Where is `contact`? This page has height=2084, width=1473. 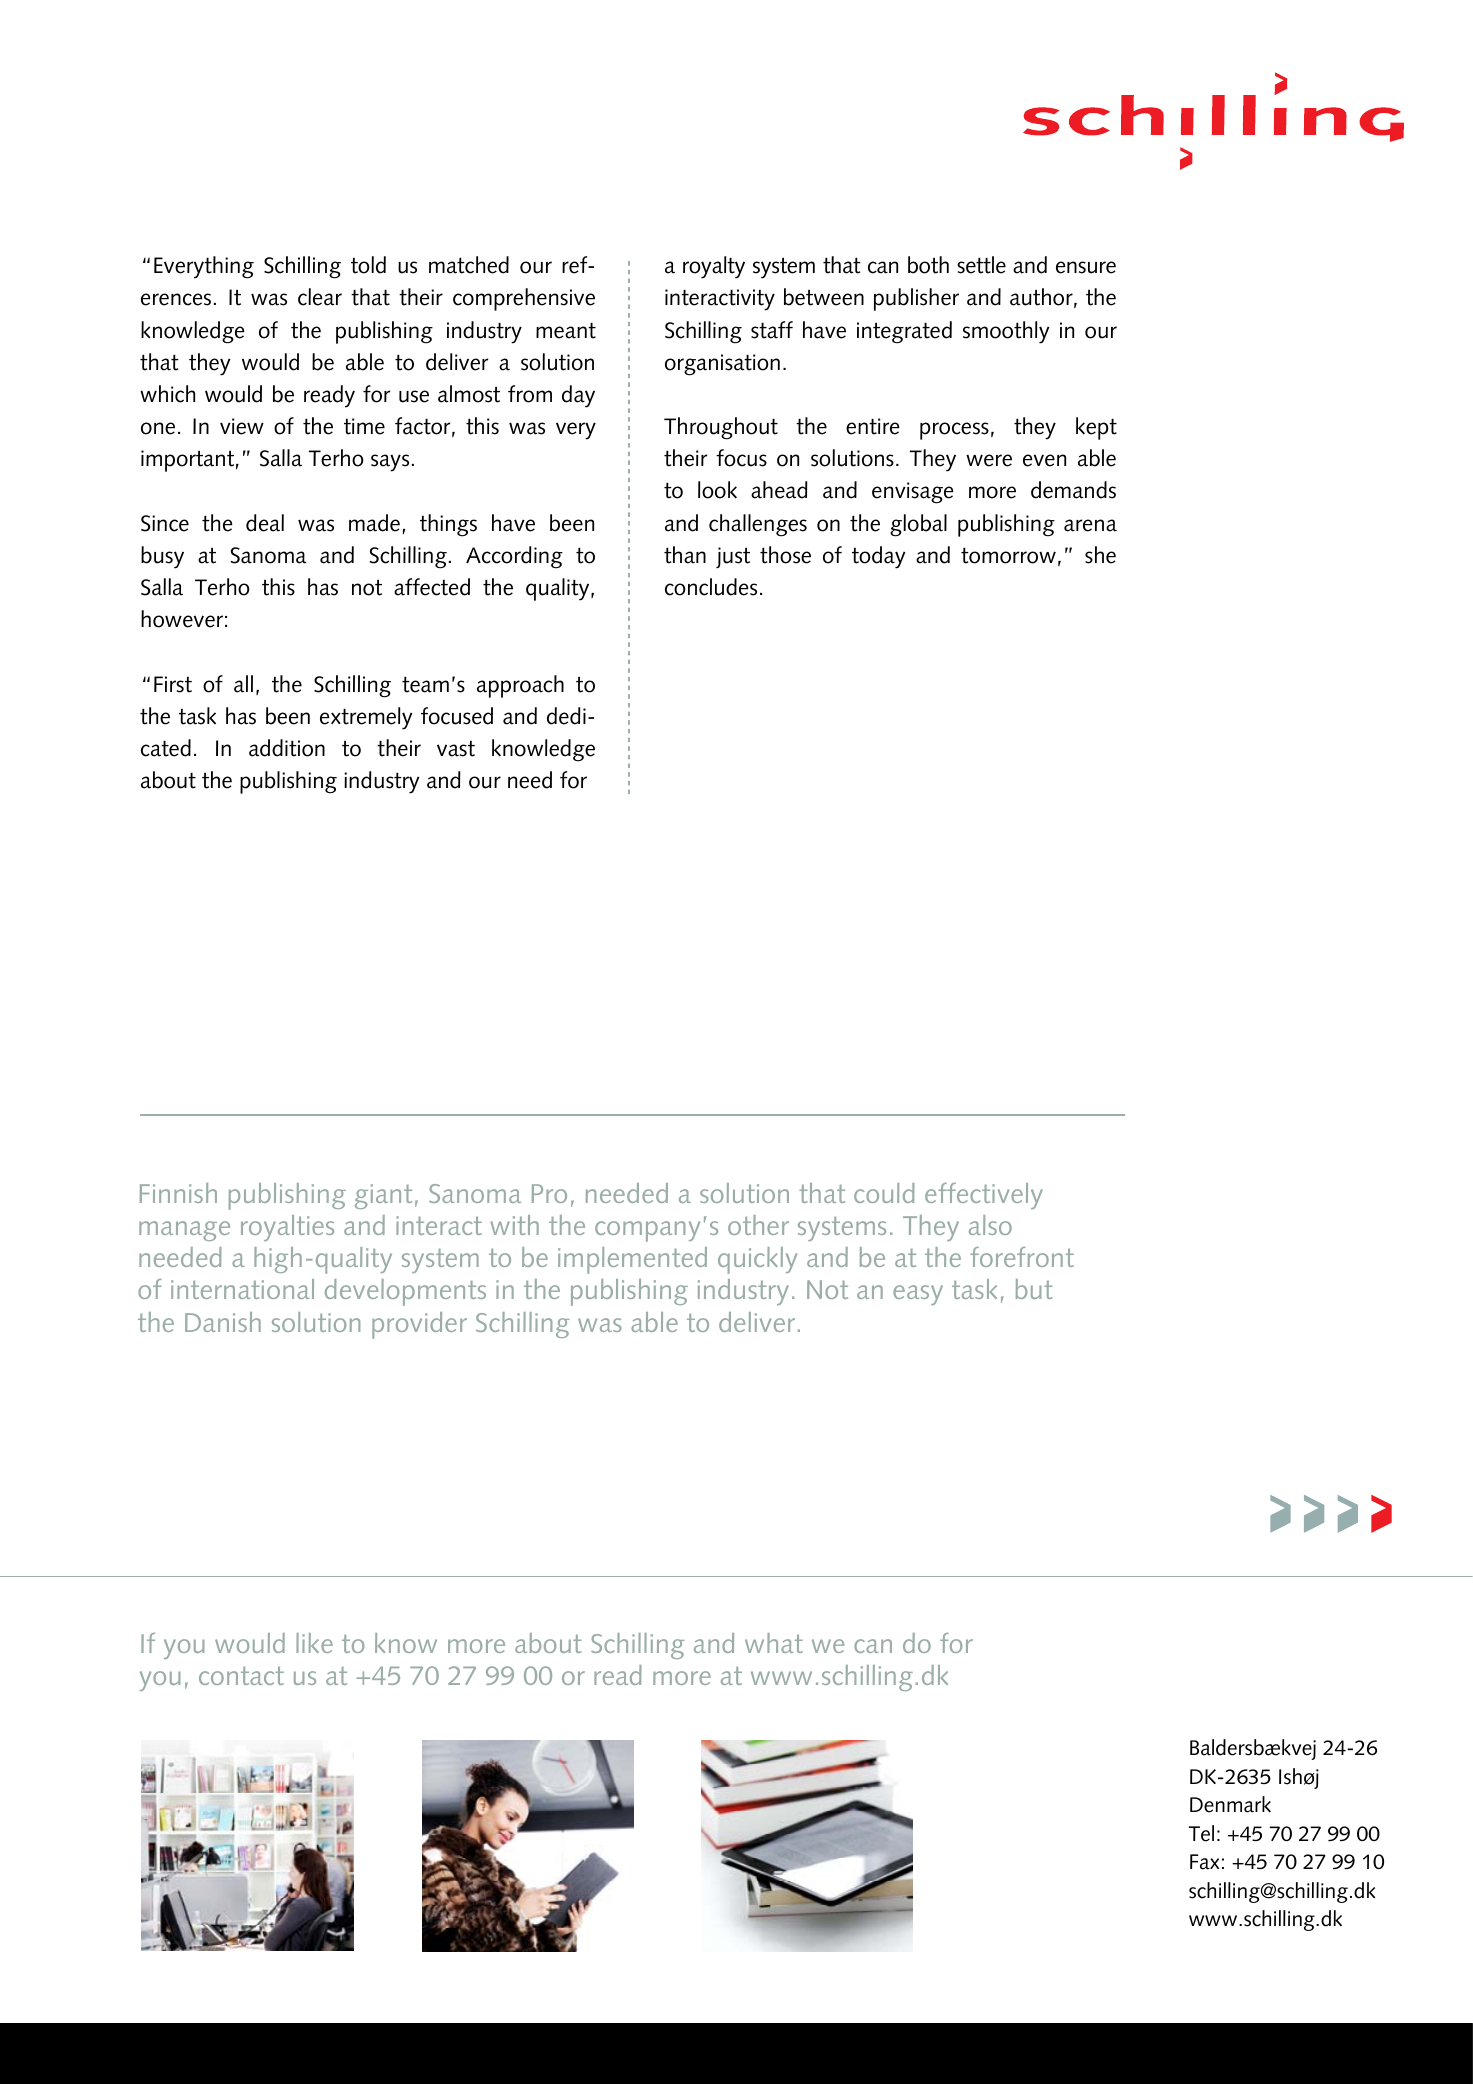 contact is located at coordinates (241, 1676).
